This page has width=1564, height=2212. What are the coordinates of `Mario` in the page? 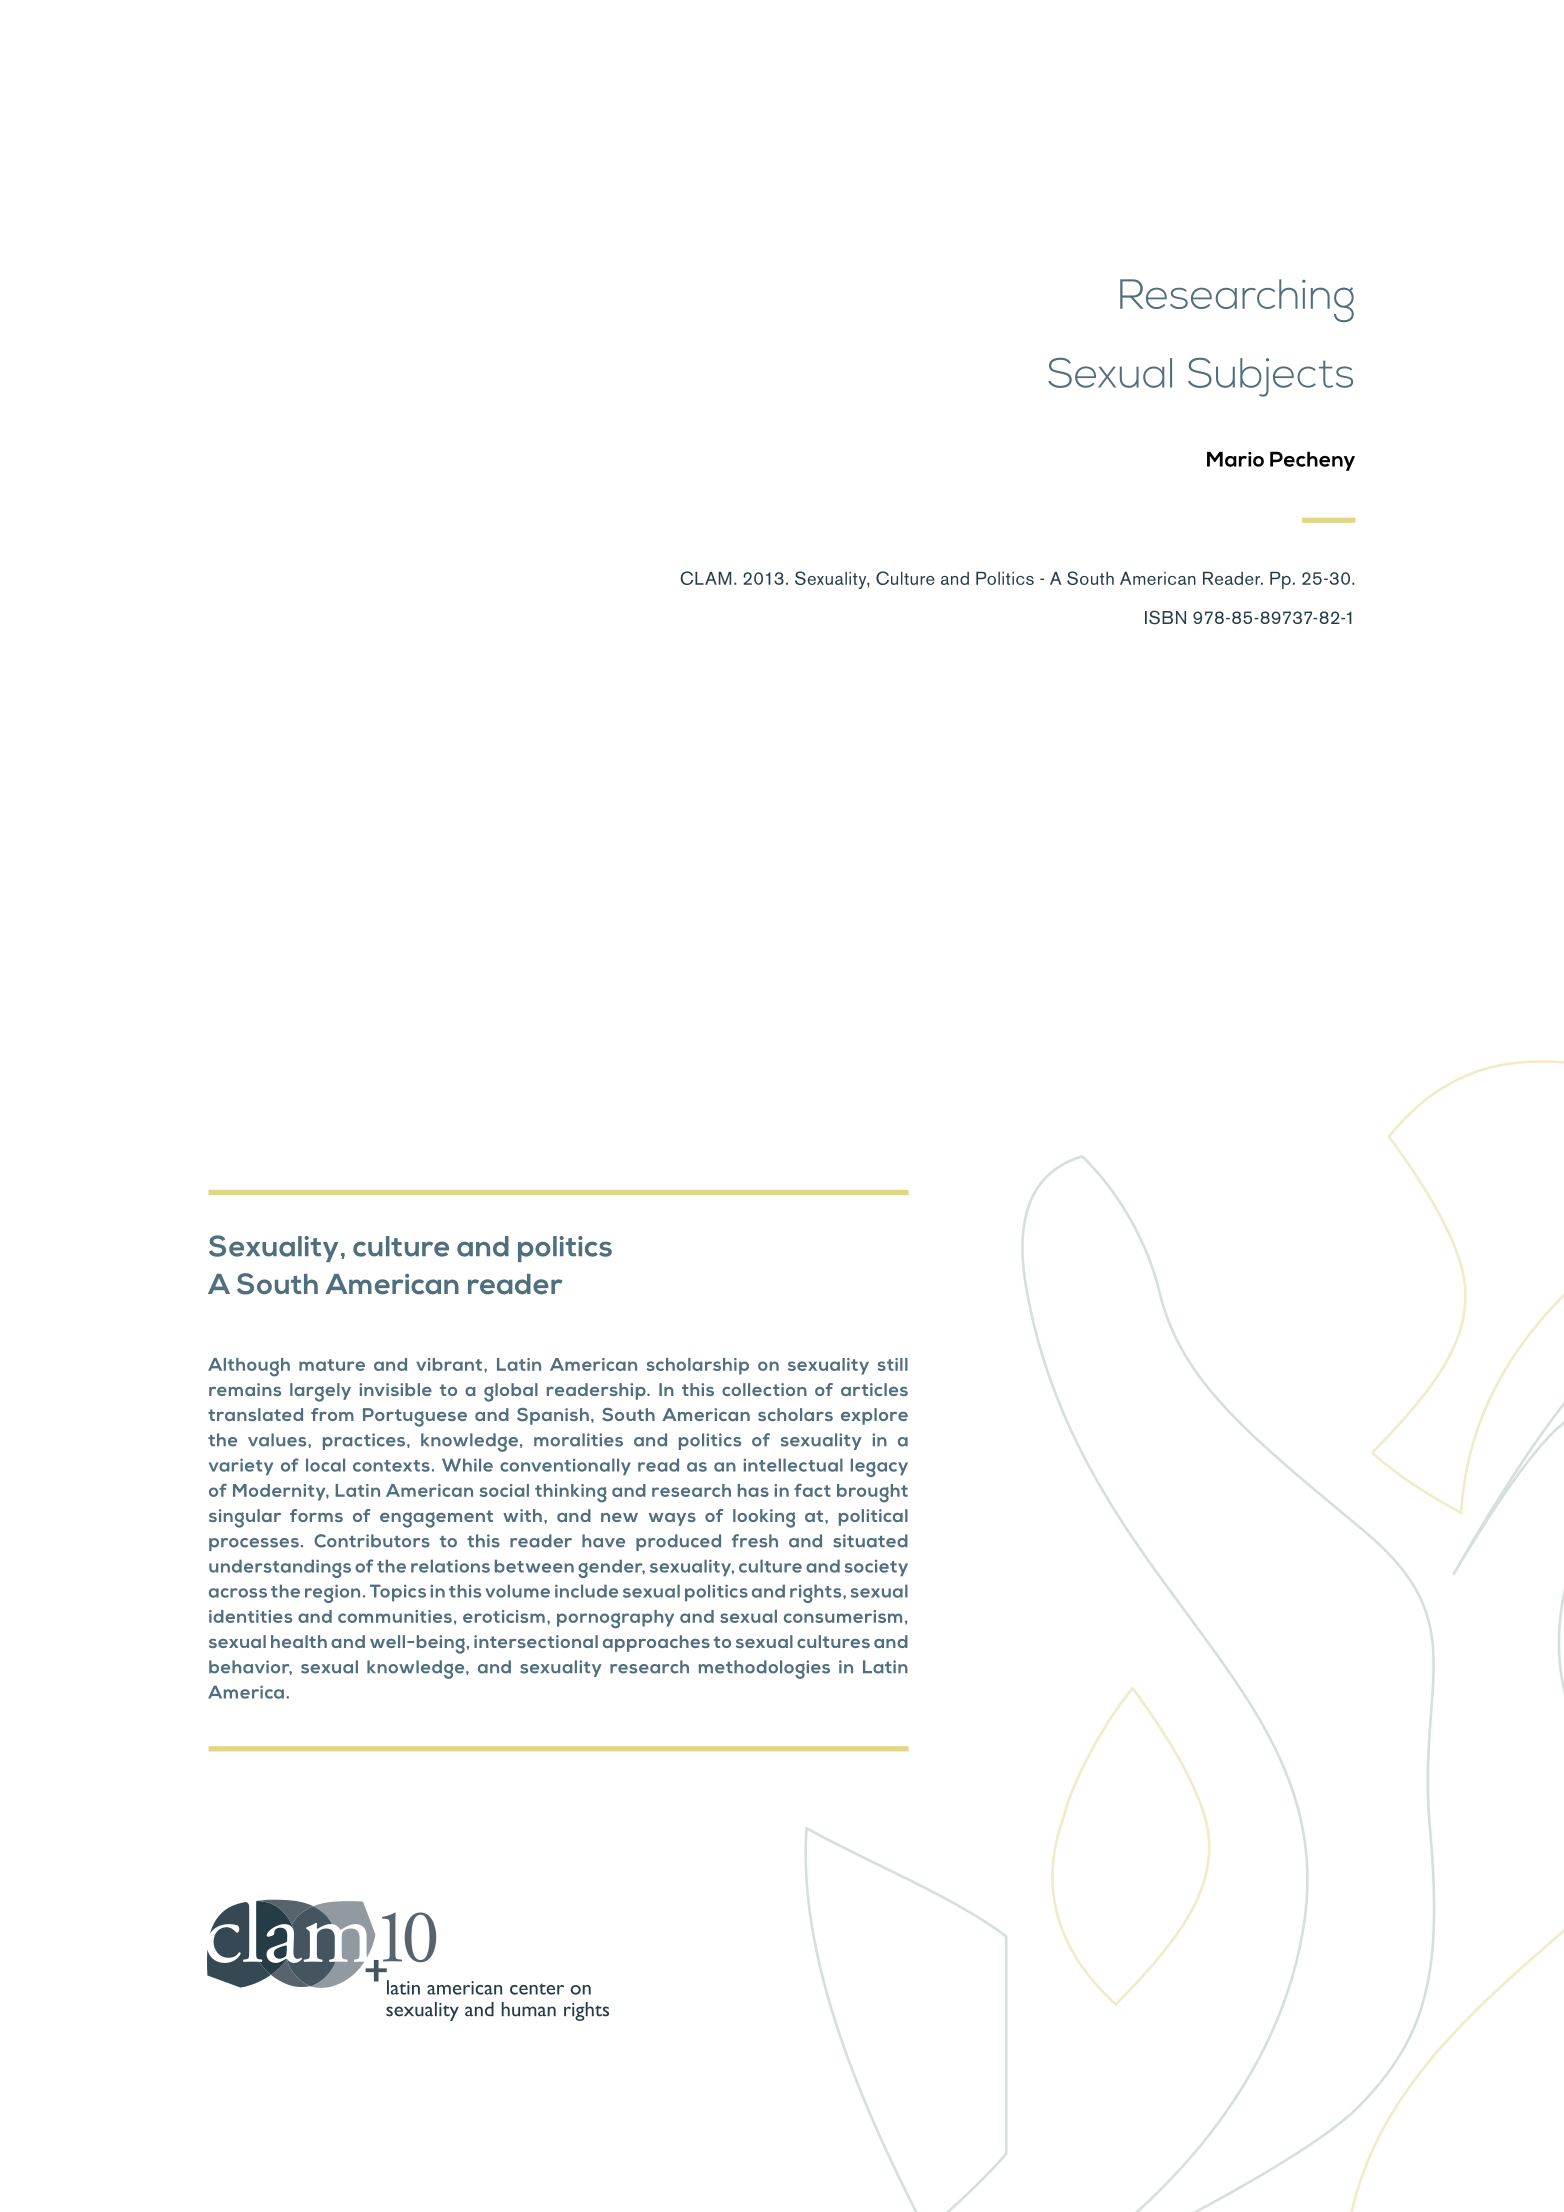 It's located at (1235, 459).
